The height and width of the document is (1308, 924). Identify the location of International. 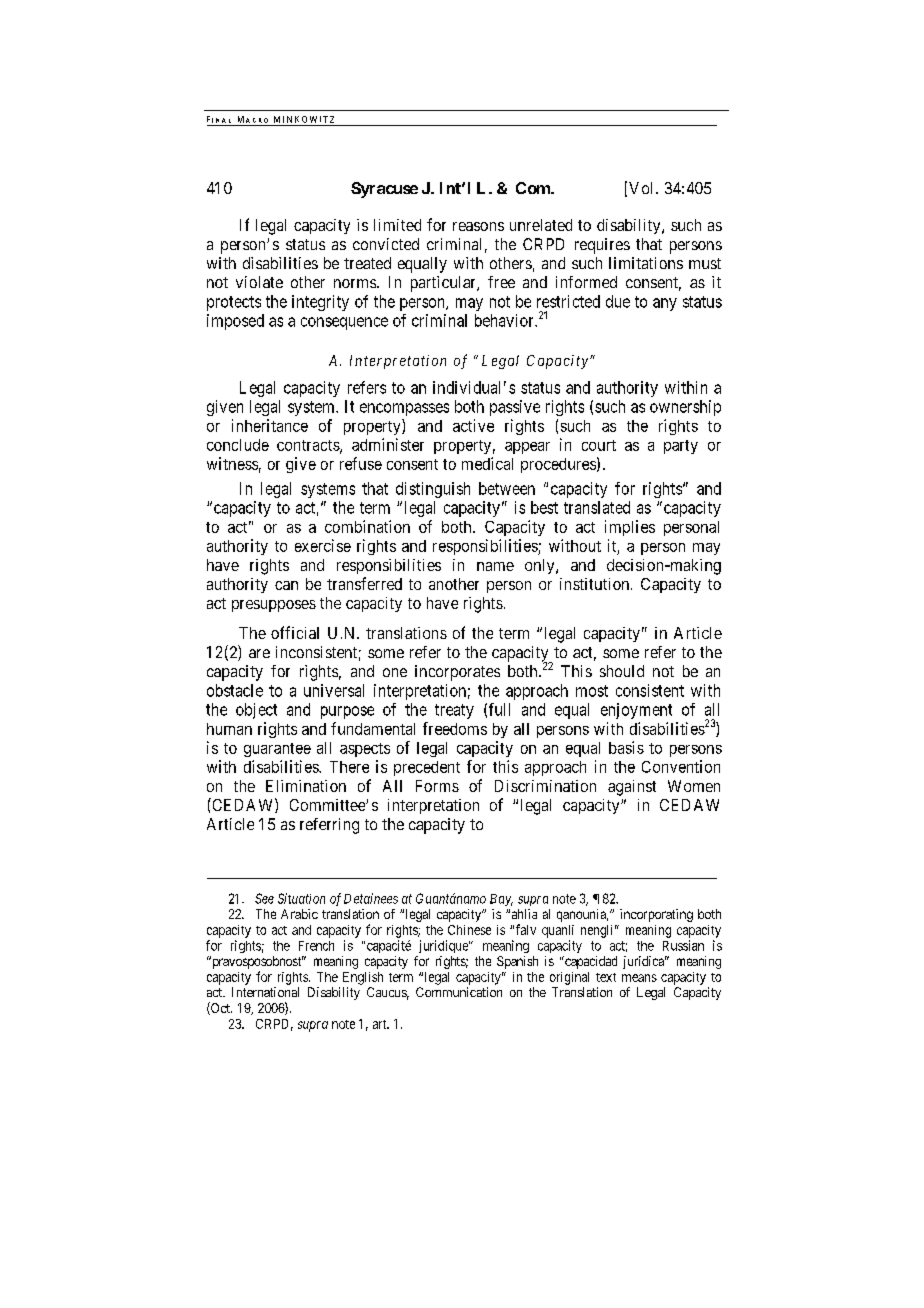
(265, 992).
